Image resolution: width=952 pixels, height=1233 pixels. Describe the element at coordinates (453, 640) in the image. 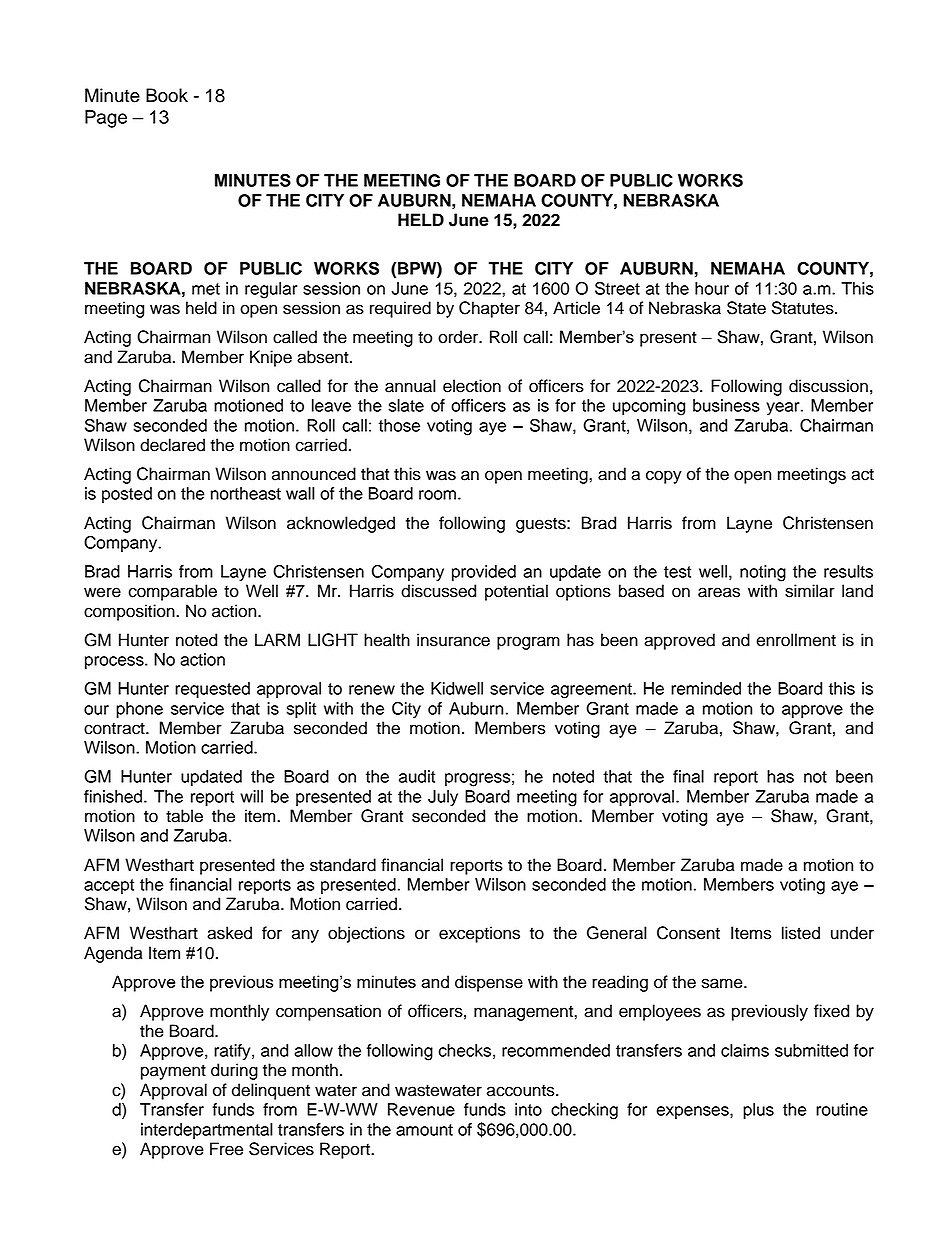

I see `insurance` at that location.
